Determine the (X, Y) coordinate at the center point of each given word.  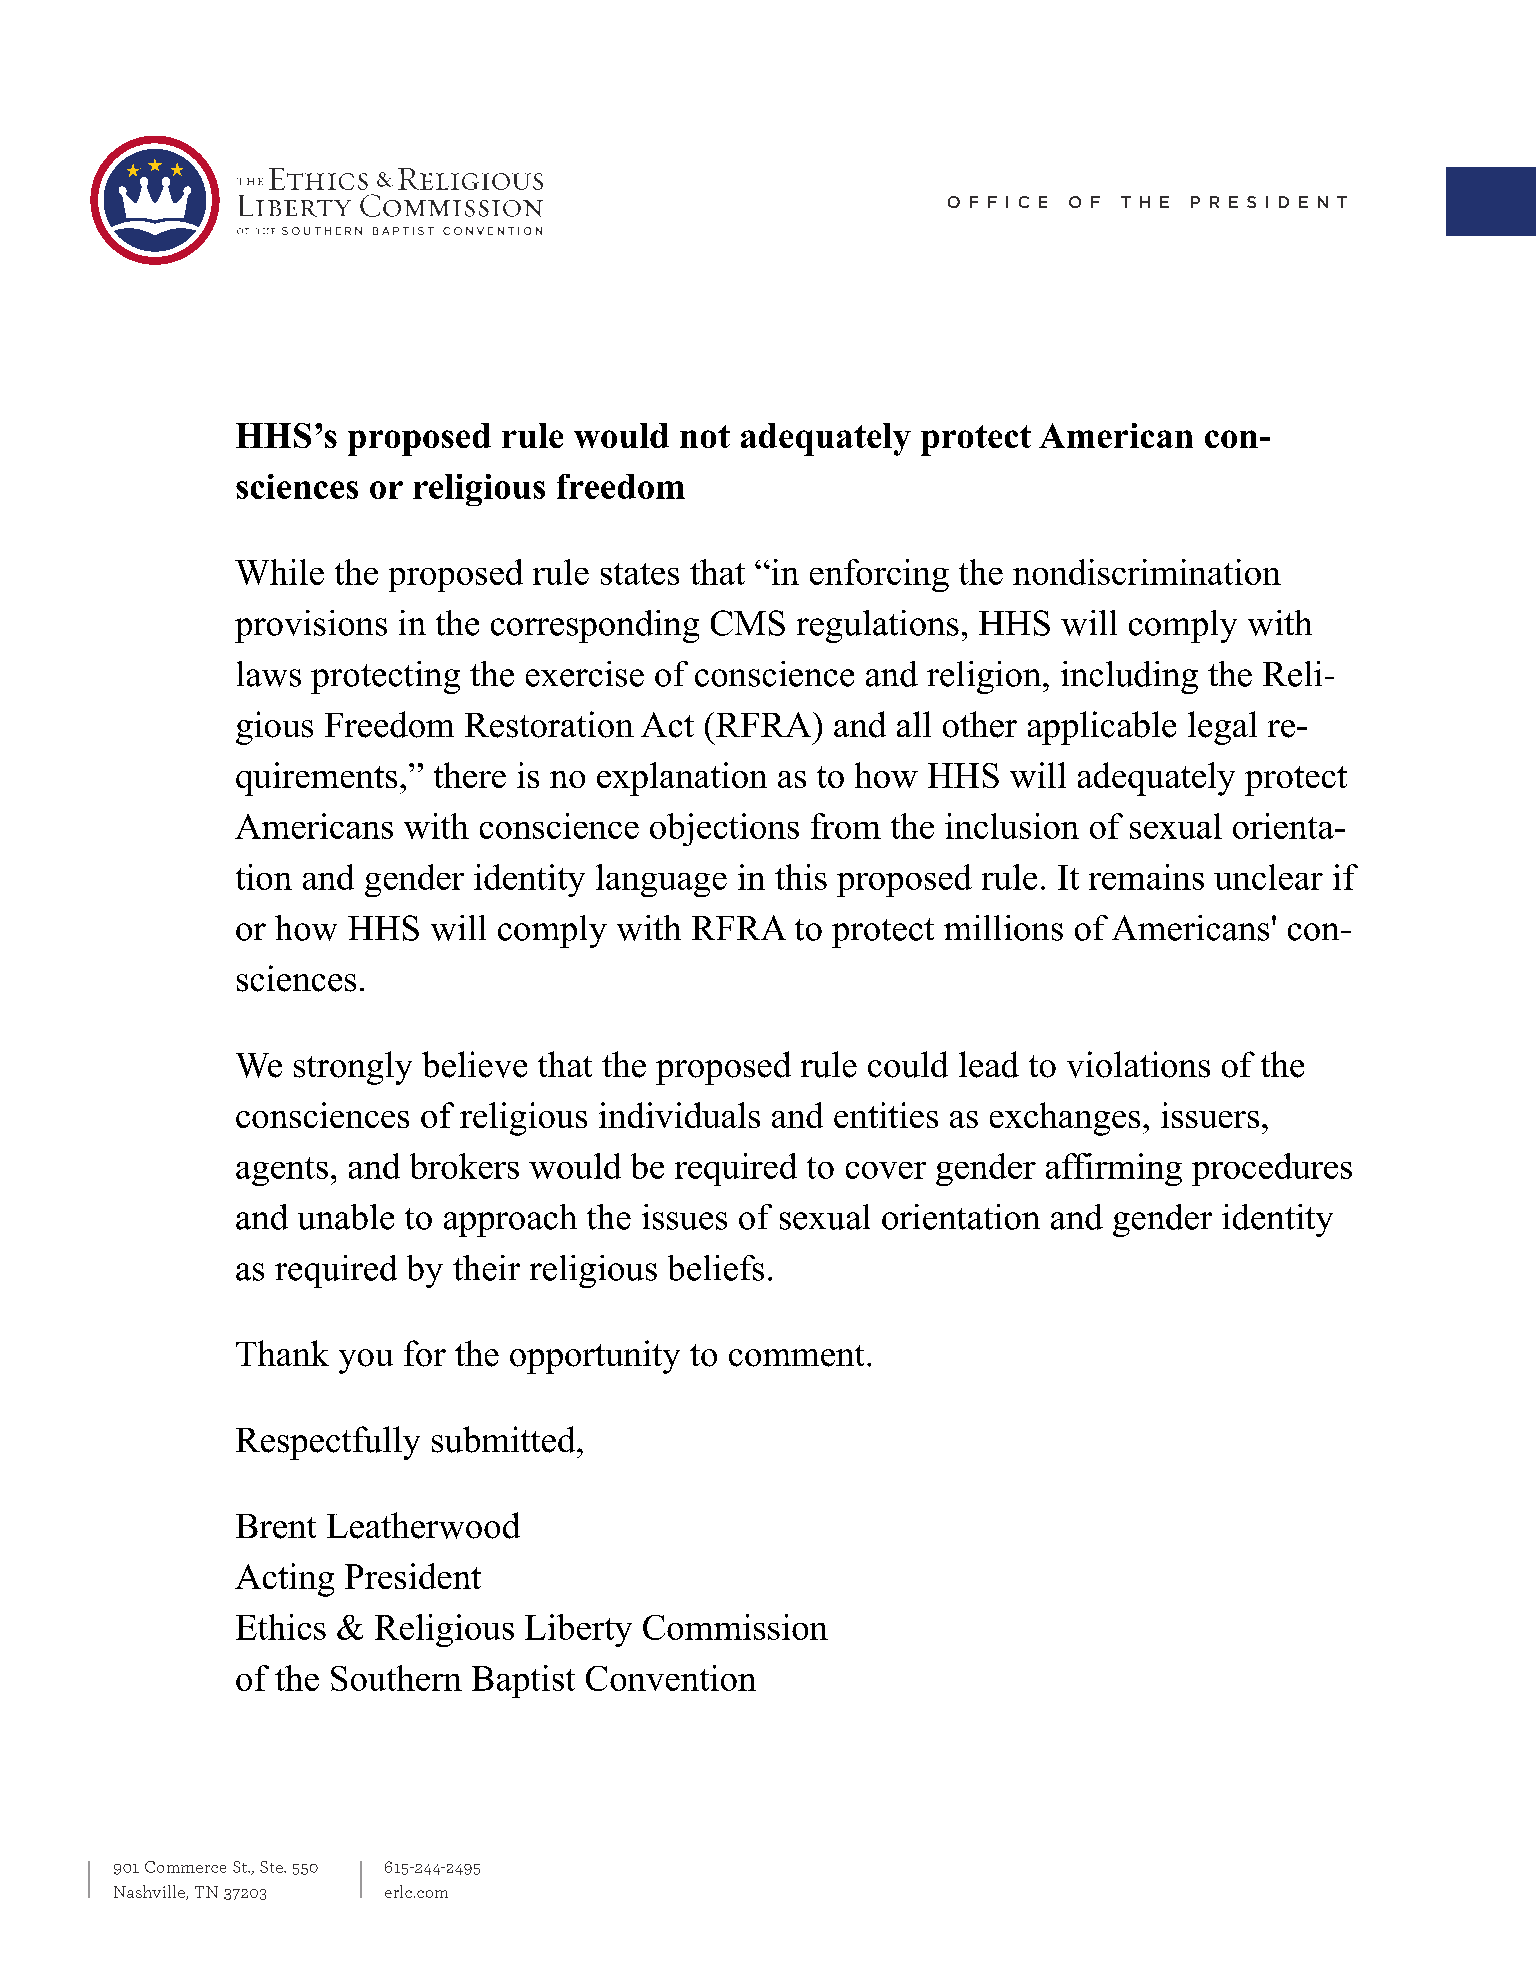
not (705, 436)
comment (796, 1356)
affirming (1114, 1169)
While (279, 572)
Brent (276, 1526)
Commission (735, 1627)
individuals (679, 1115)
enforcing (879, 575)
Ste (272, 1867)
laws (269, 674)
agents (282, 1171)
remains (1146, 877)
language (661, 880)
